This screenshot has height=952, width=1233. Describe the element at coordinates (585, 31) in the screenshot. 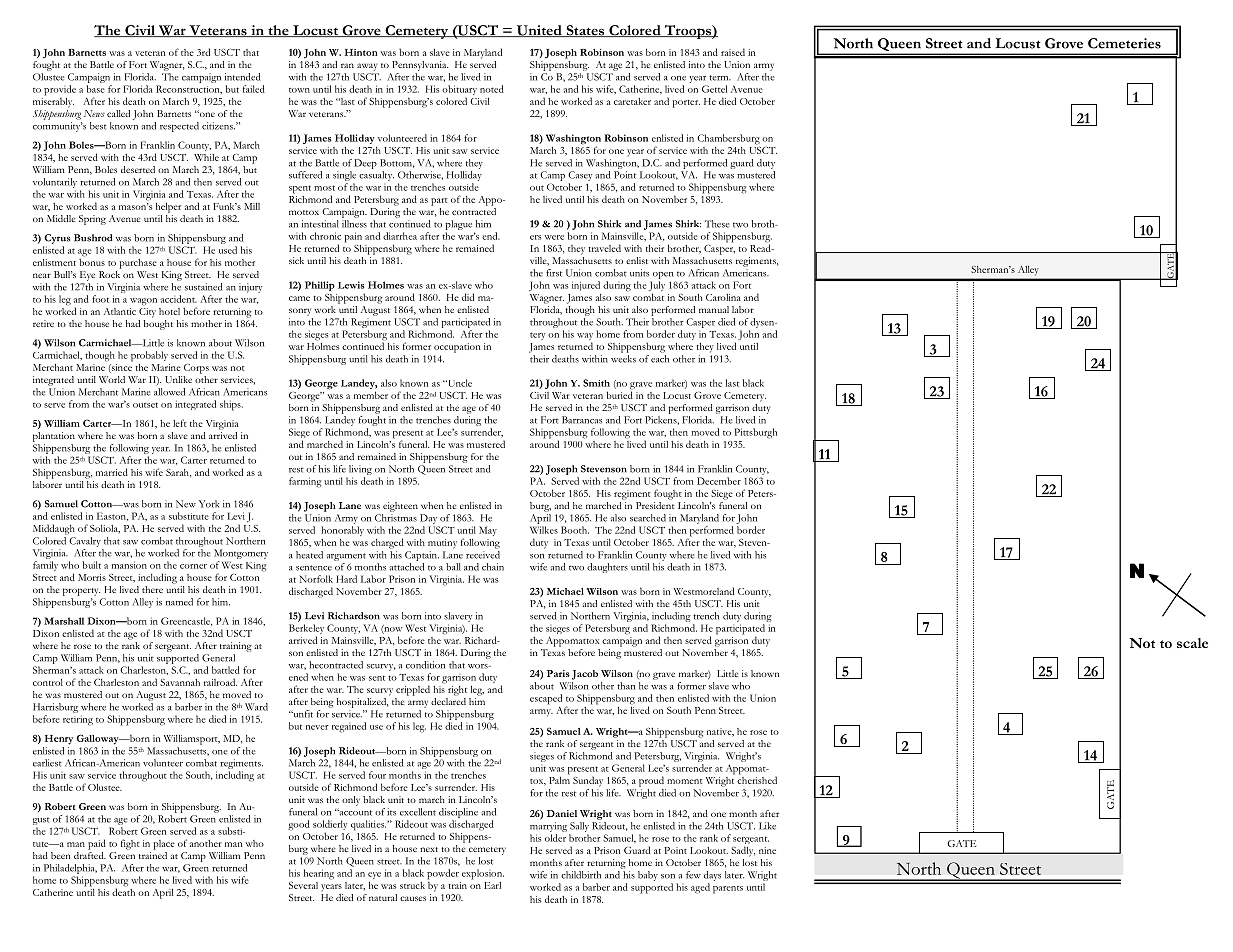

I see `States` at that location.
